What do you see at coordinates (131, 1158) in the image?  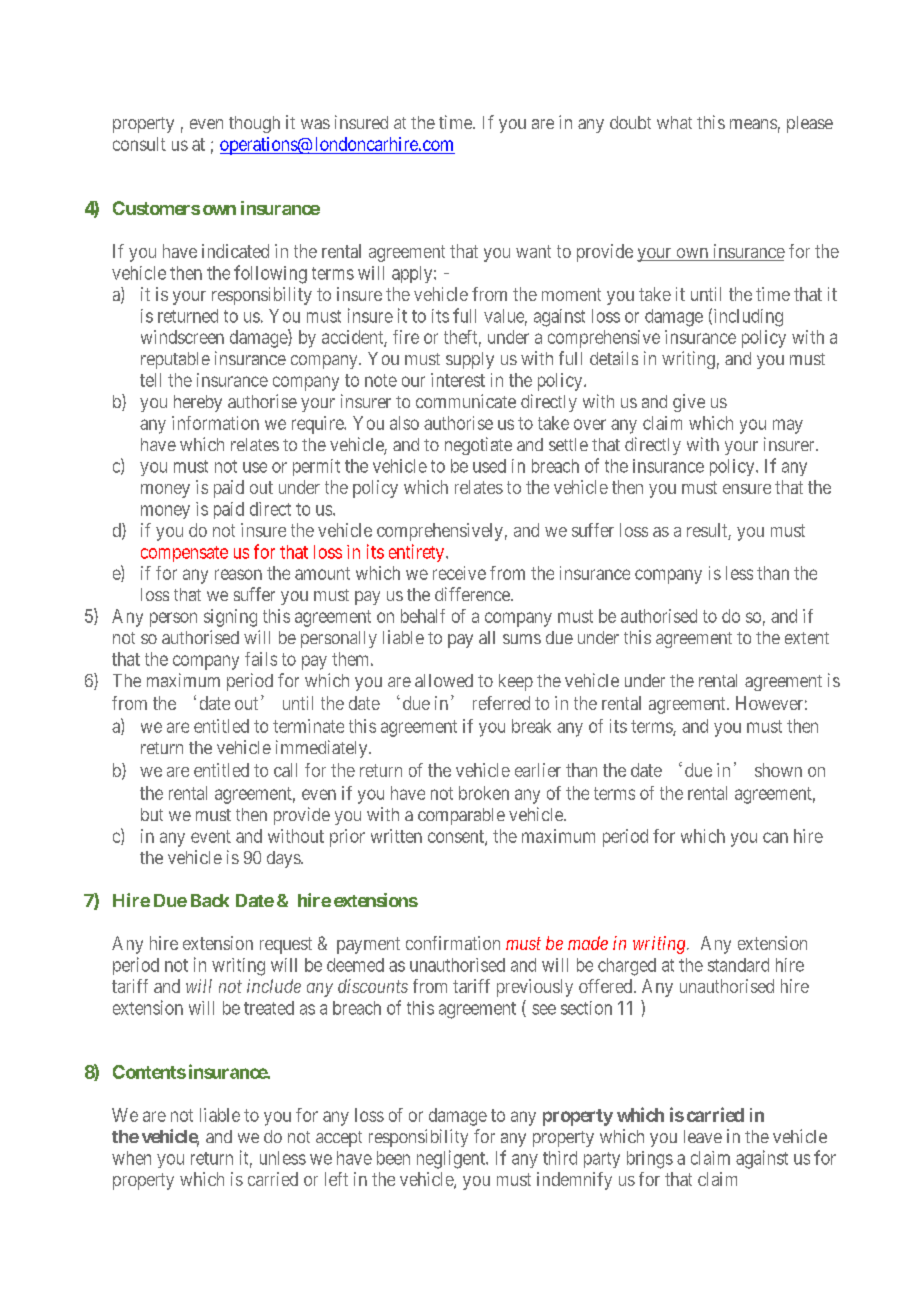 I see `when` at bounding box center [131, 1158].
